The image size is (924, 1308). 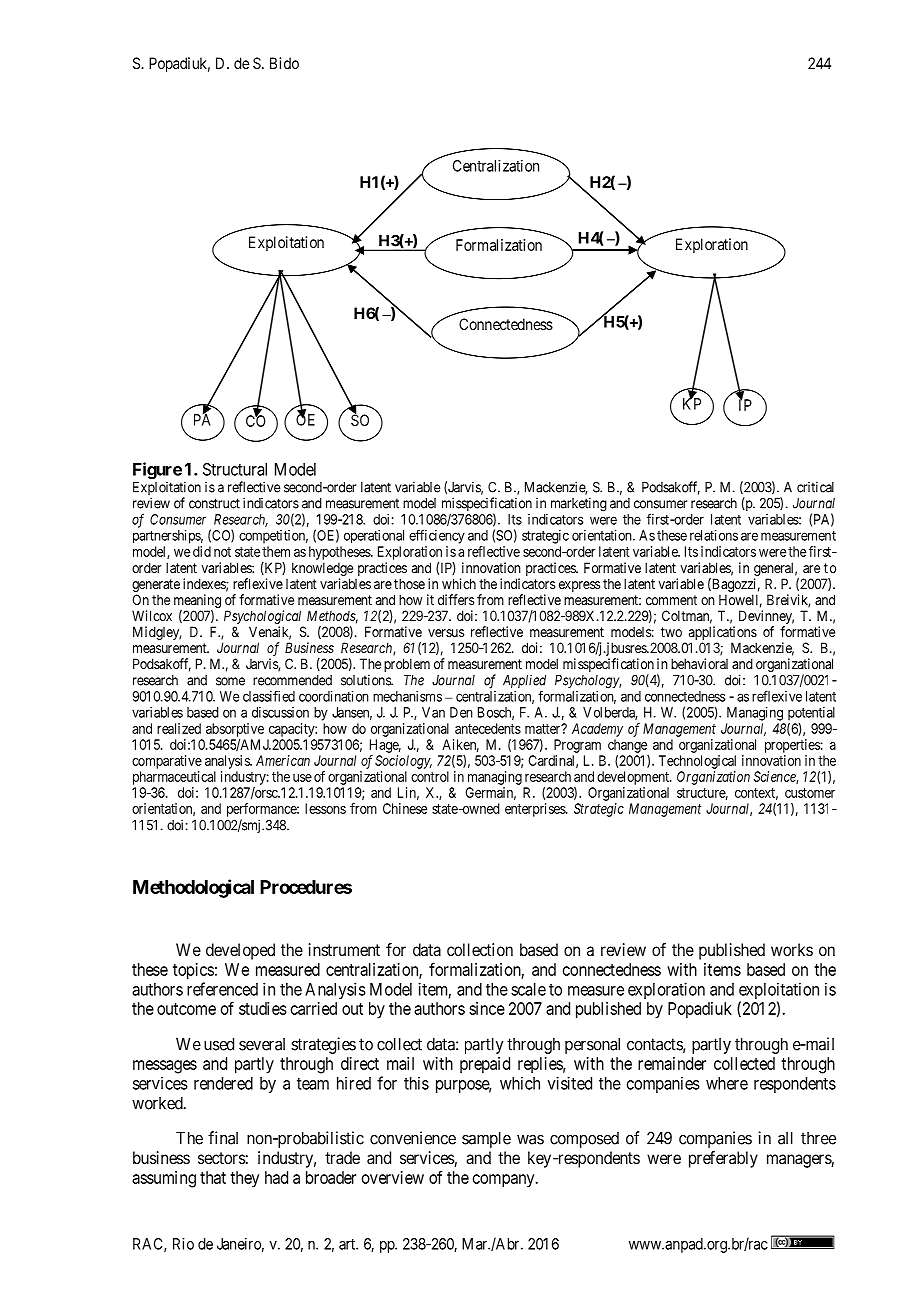 I want to click on absorptive, so click(x=235, y=730).
